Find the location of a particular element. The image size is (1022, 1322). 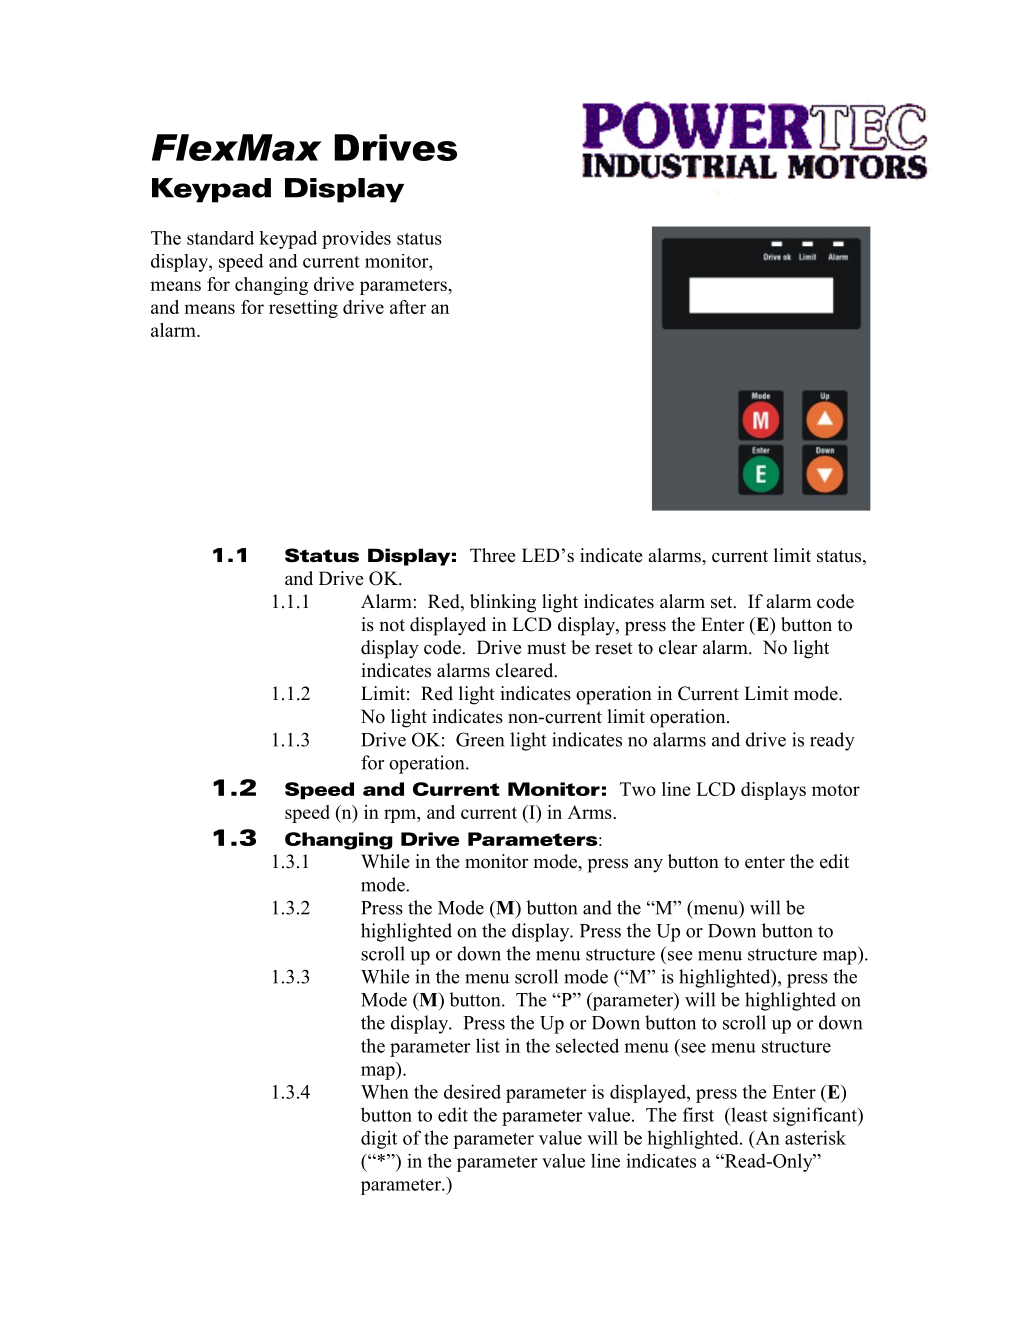

blinking is located at coordinates (503, 603).
